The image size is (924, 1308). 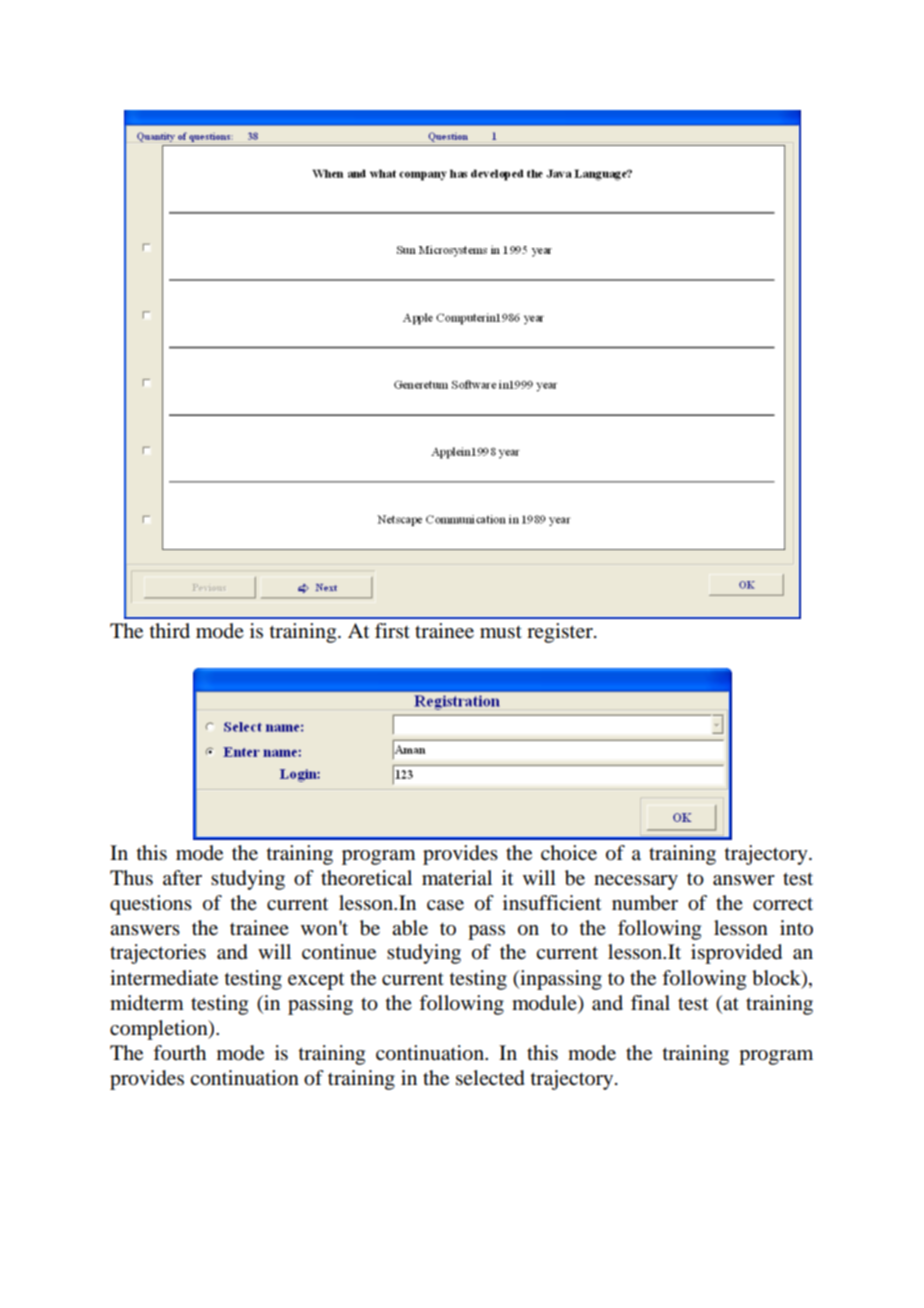 I want to click on necessary, so click(x=636, y=882).
